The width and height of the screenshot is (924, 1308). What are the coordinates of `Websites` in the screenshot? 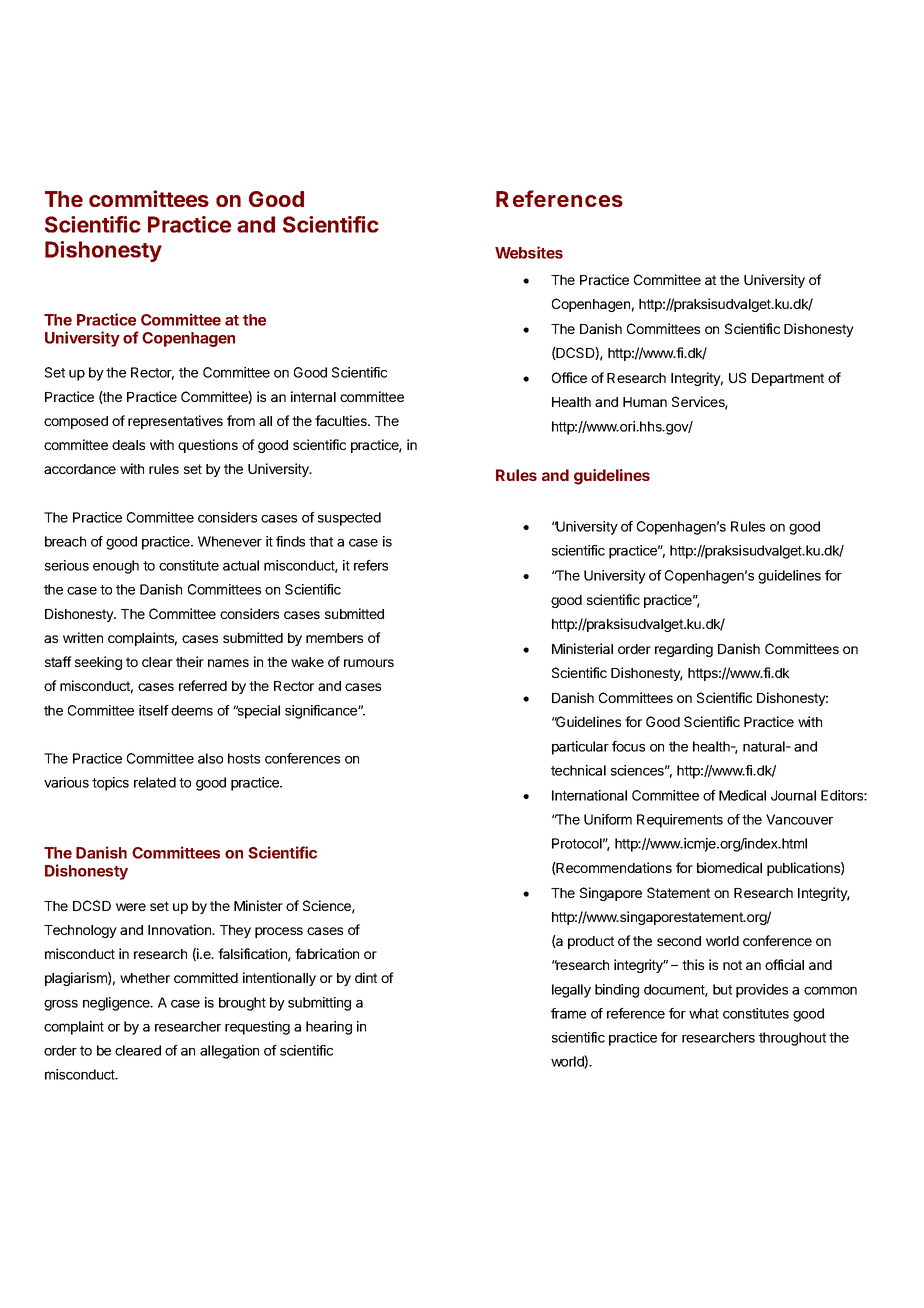 It's located at (529, 252).
